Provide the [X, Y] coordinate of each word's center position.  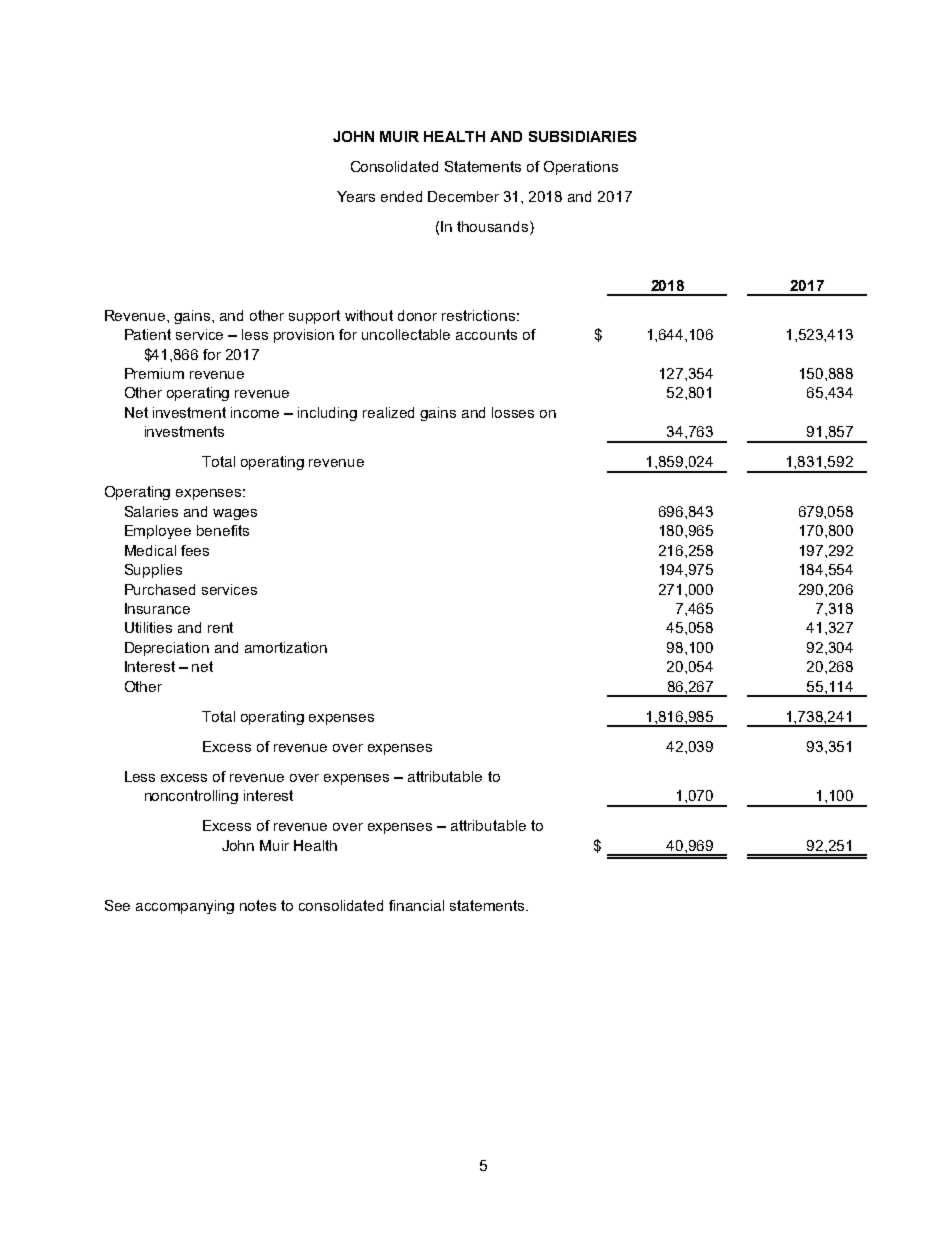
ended [401, 196]
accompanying [185, 907]
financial [416, 905]
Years [356, 196]
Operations [581, 168]
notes [258, 905]
